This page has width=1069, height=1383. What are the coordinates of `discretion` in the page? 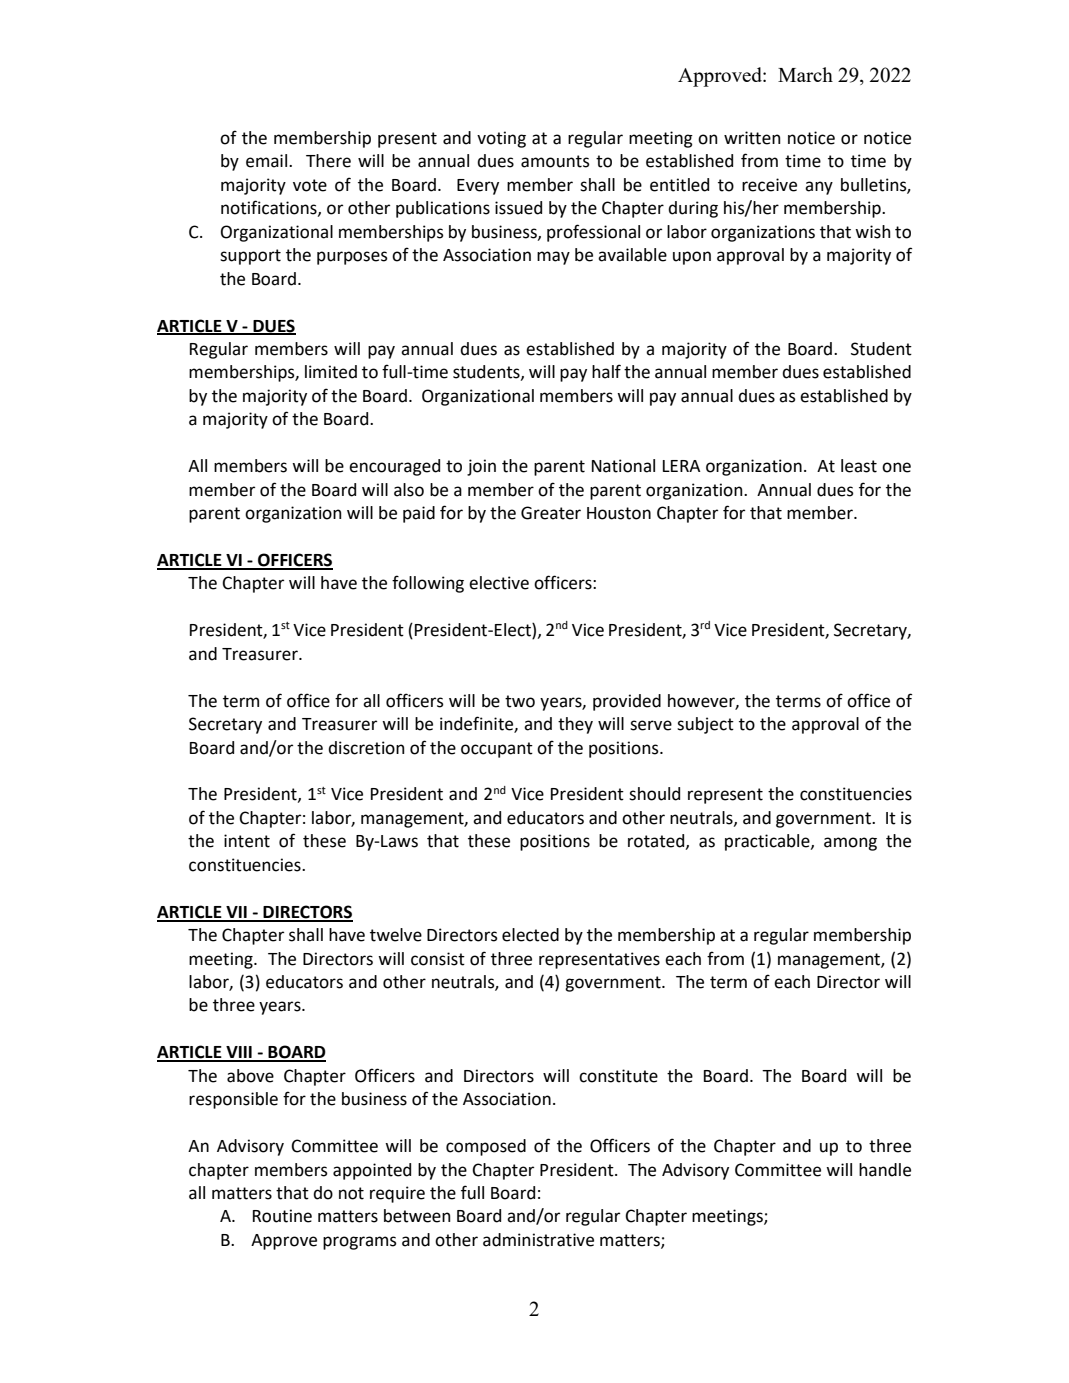 It's located at (366, 748).
